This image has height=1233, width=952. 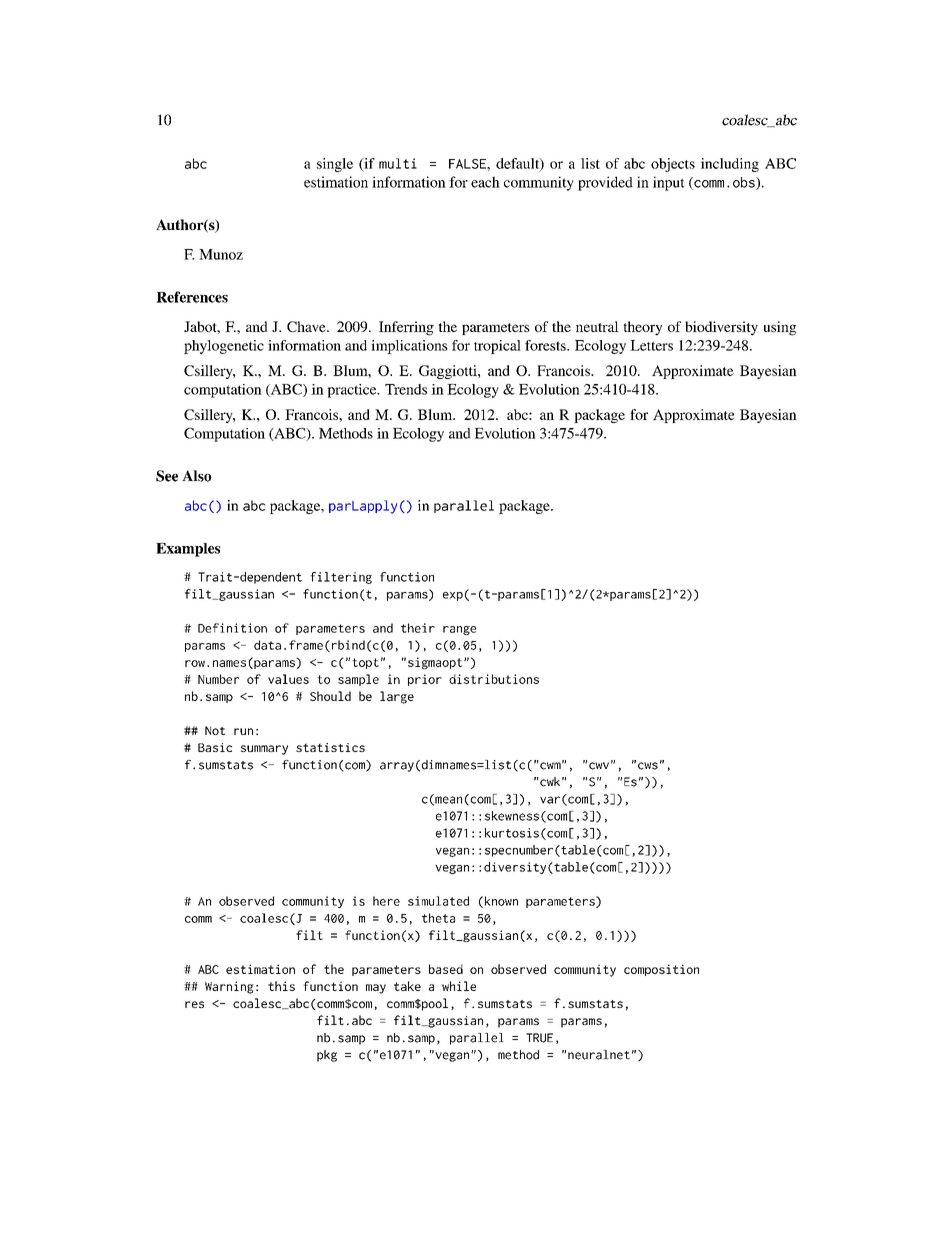 What do you see at coordinates (229, 987) in the image?
I see `Warning` at bounding box center [229, 987].
